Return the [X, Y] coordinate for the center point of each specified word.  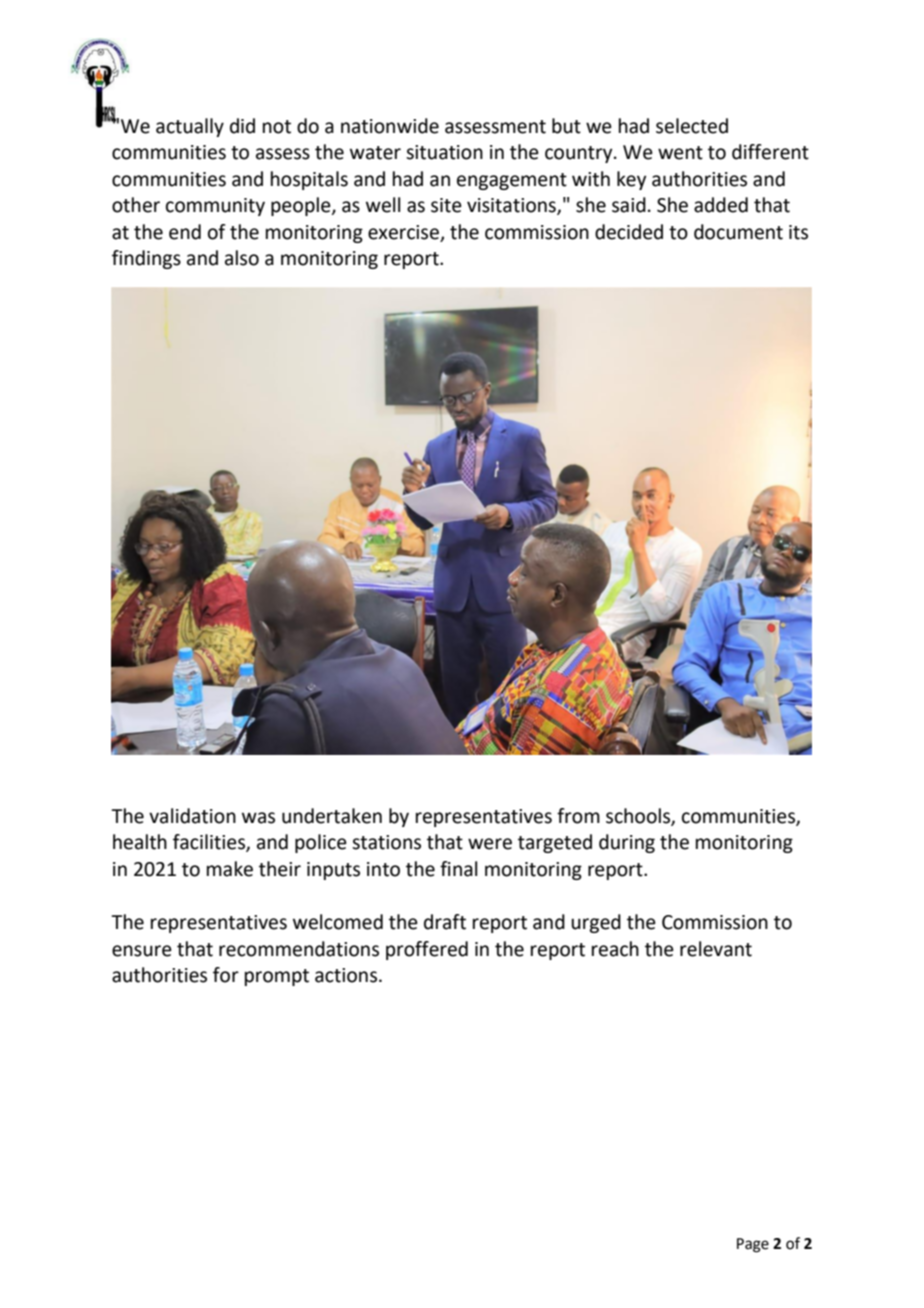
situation [444, 152]
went [680, 153]
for [226, 975]
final [458, 869]
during [627, 843]
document [738, 232]
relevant [716, 949]
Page [753, 1245]
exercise [403, 232]
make [230, 869]
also [242, 258]
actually [190, 127]
